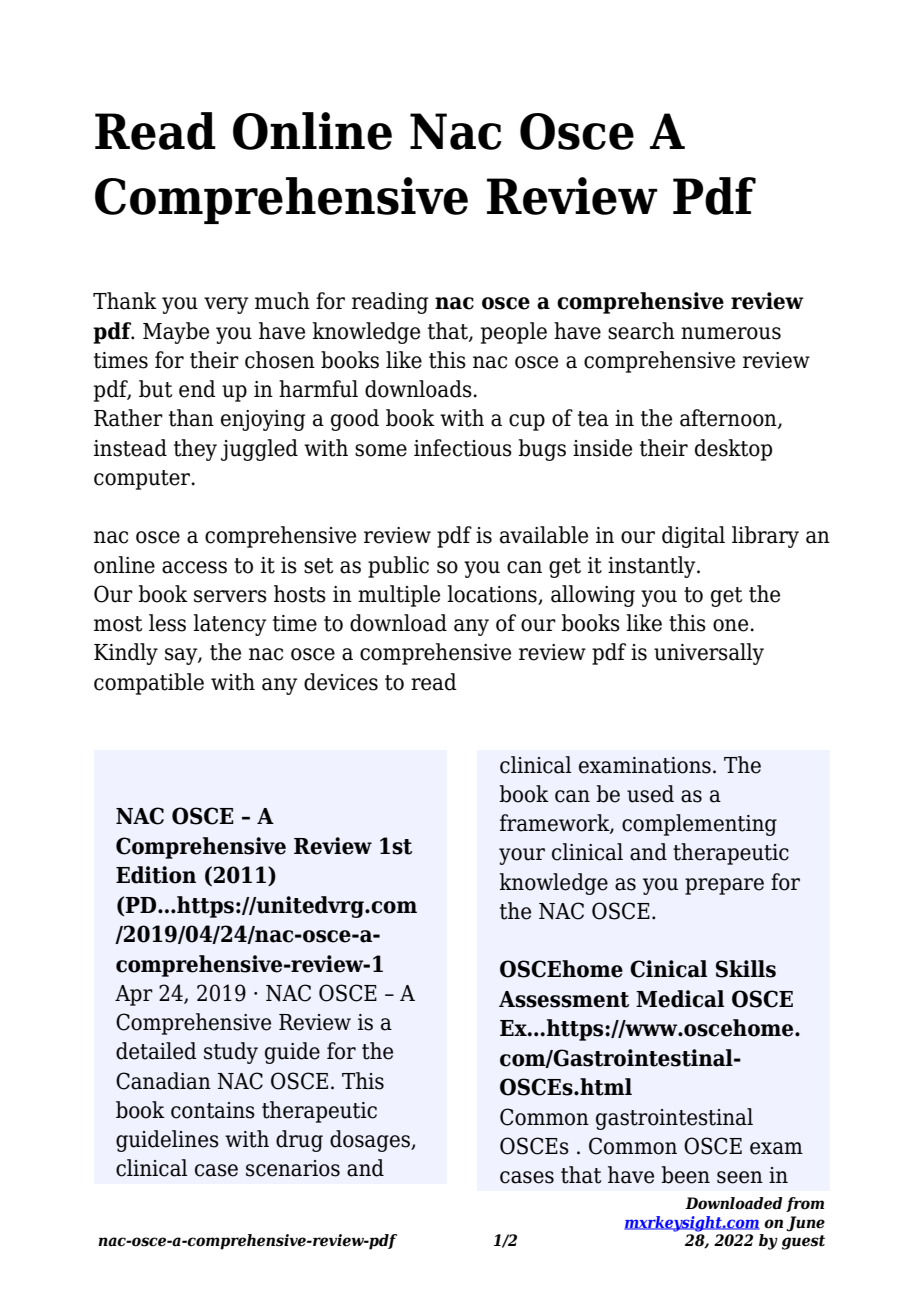  Describe the element at coordinates (724, 886) in the screenshot. I see `prepare` at that location.
